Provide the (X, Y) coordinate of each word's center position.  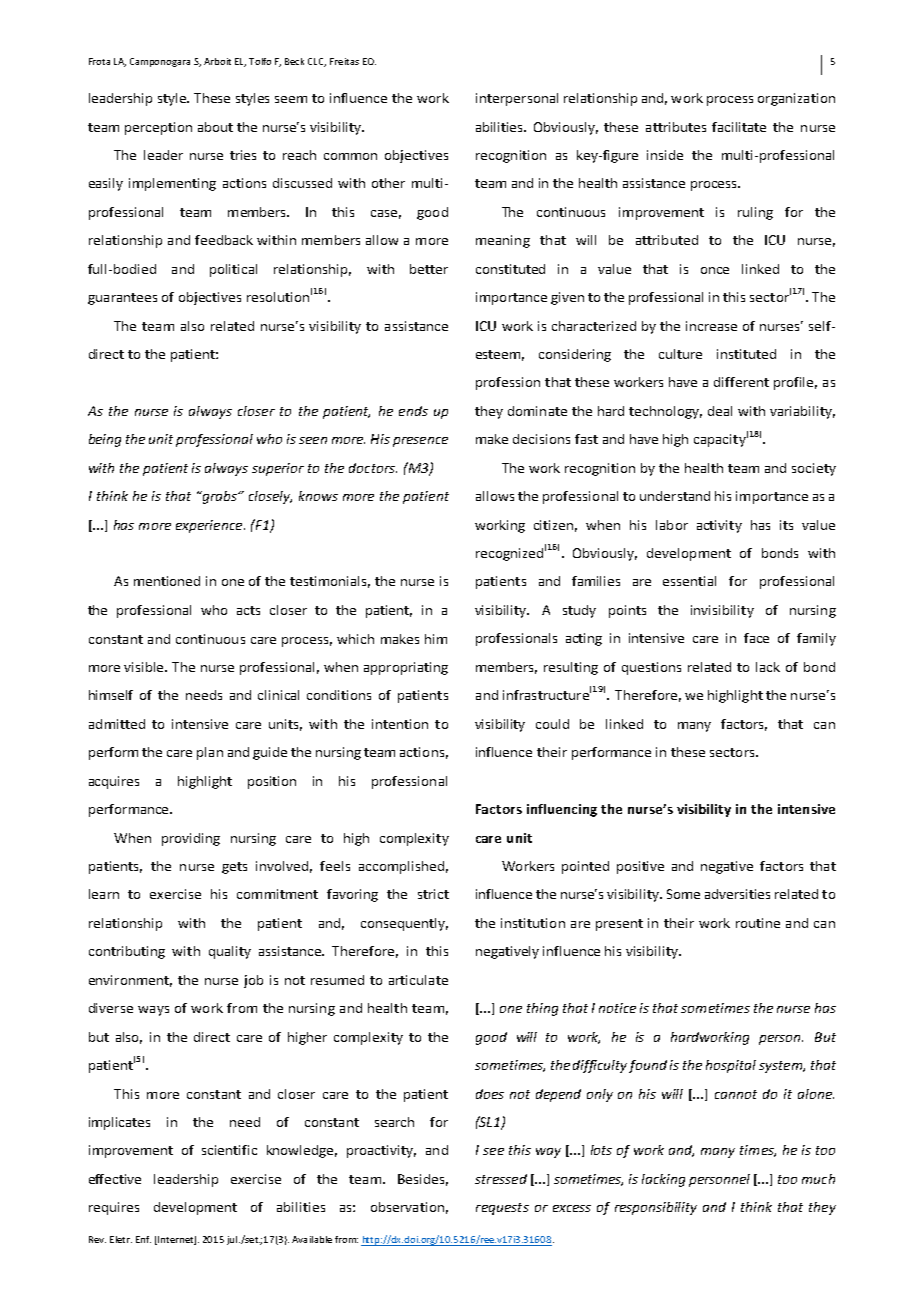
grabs (219, 497)
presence (420, 442)
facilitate (739, 127)
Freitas (344, 61)
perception (158, 128)
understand (675, 496)
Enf (143, 1239)
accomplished (401, 867)
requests (502, 1209)
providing (191, 839)
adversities (737, 894)
